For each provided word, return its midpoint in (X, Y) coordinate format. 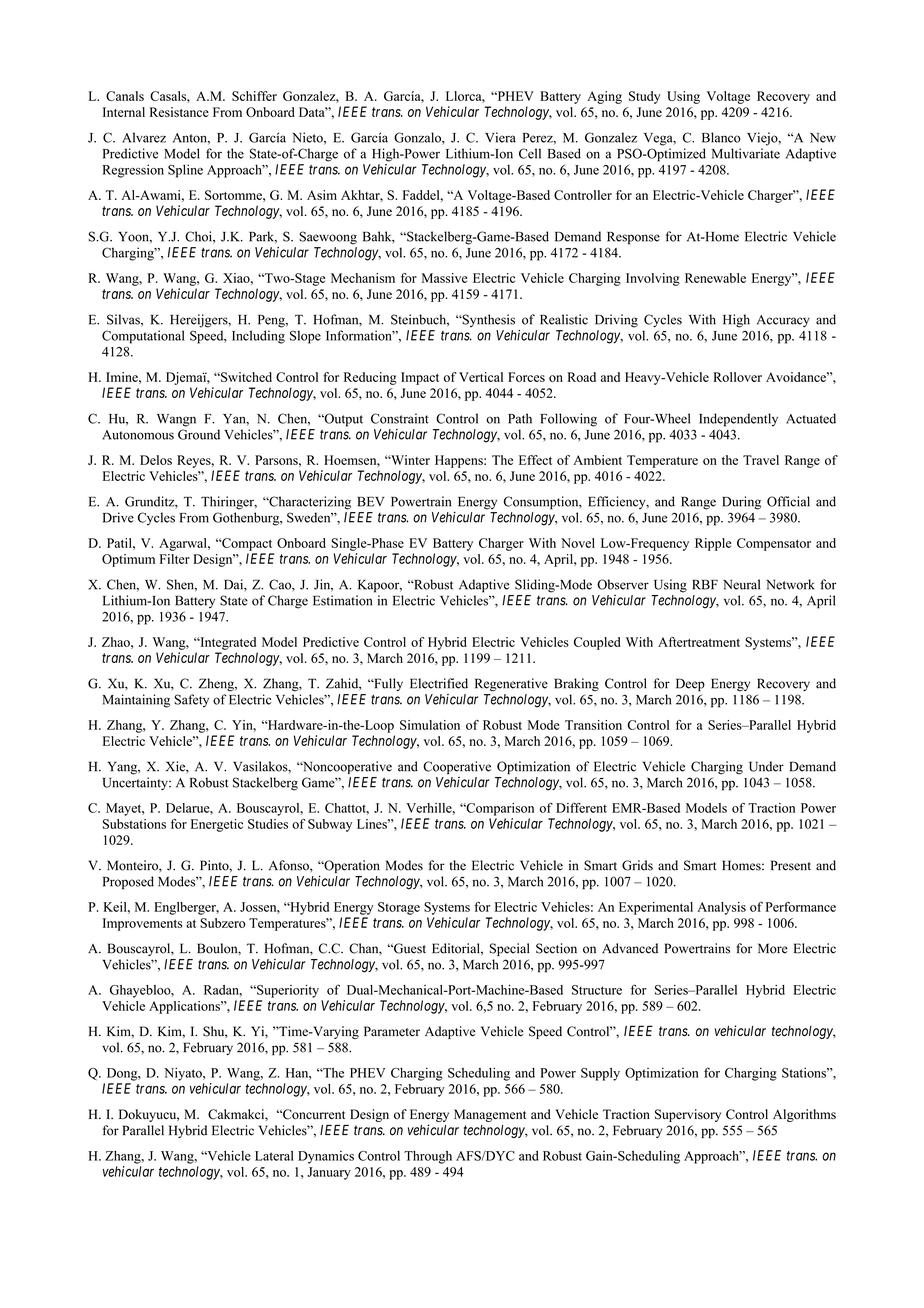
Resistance (179, 112)
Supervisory (688, 1115)
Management (490, 1115)
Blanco (721, 137)
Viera (500, 137)
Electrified (439, 683)
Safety (191, 701)
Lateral (274, 1156)
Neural (741, 584)
